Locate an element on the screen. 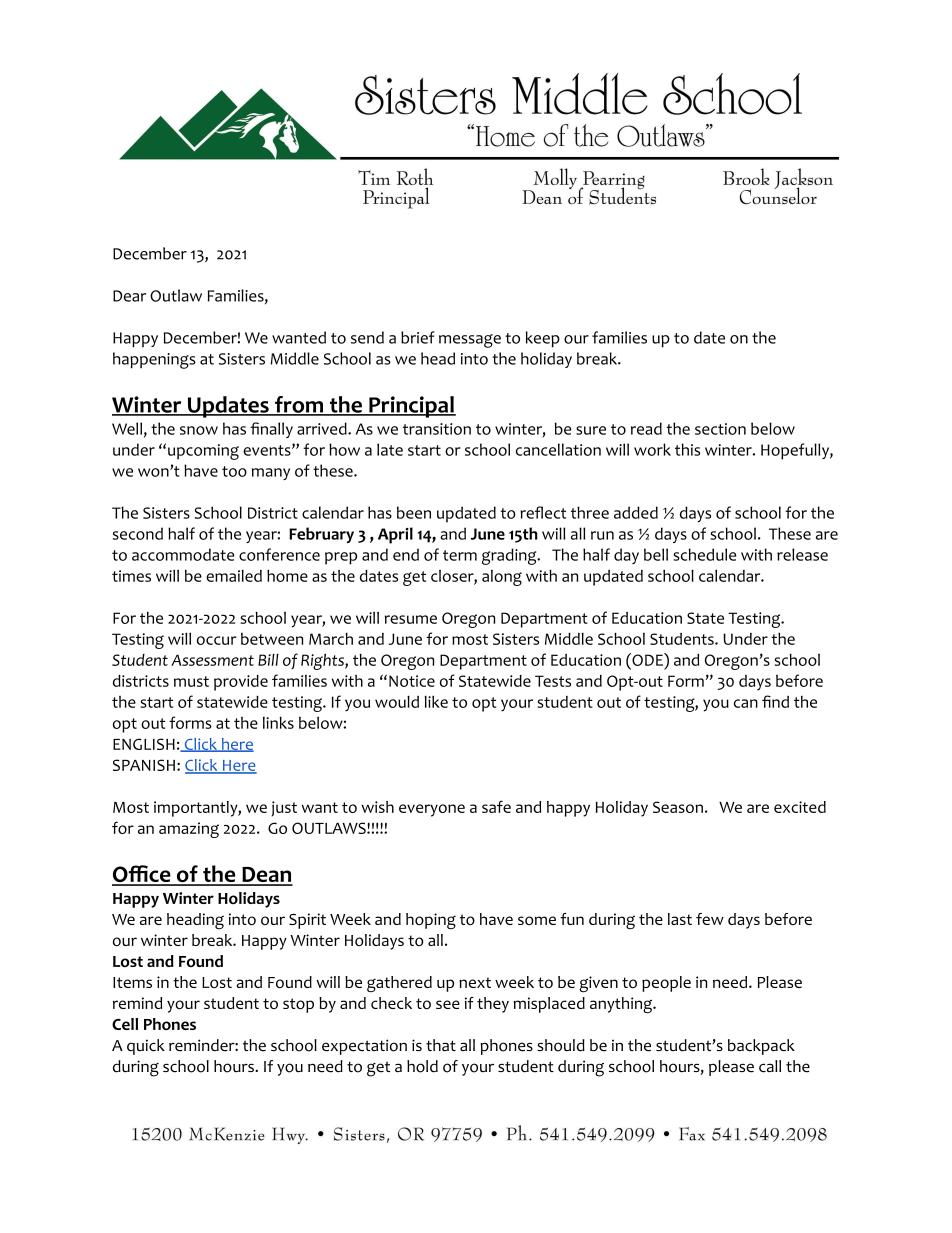 The image size is (952, 1233). term is located at coordinates (460, 555).
